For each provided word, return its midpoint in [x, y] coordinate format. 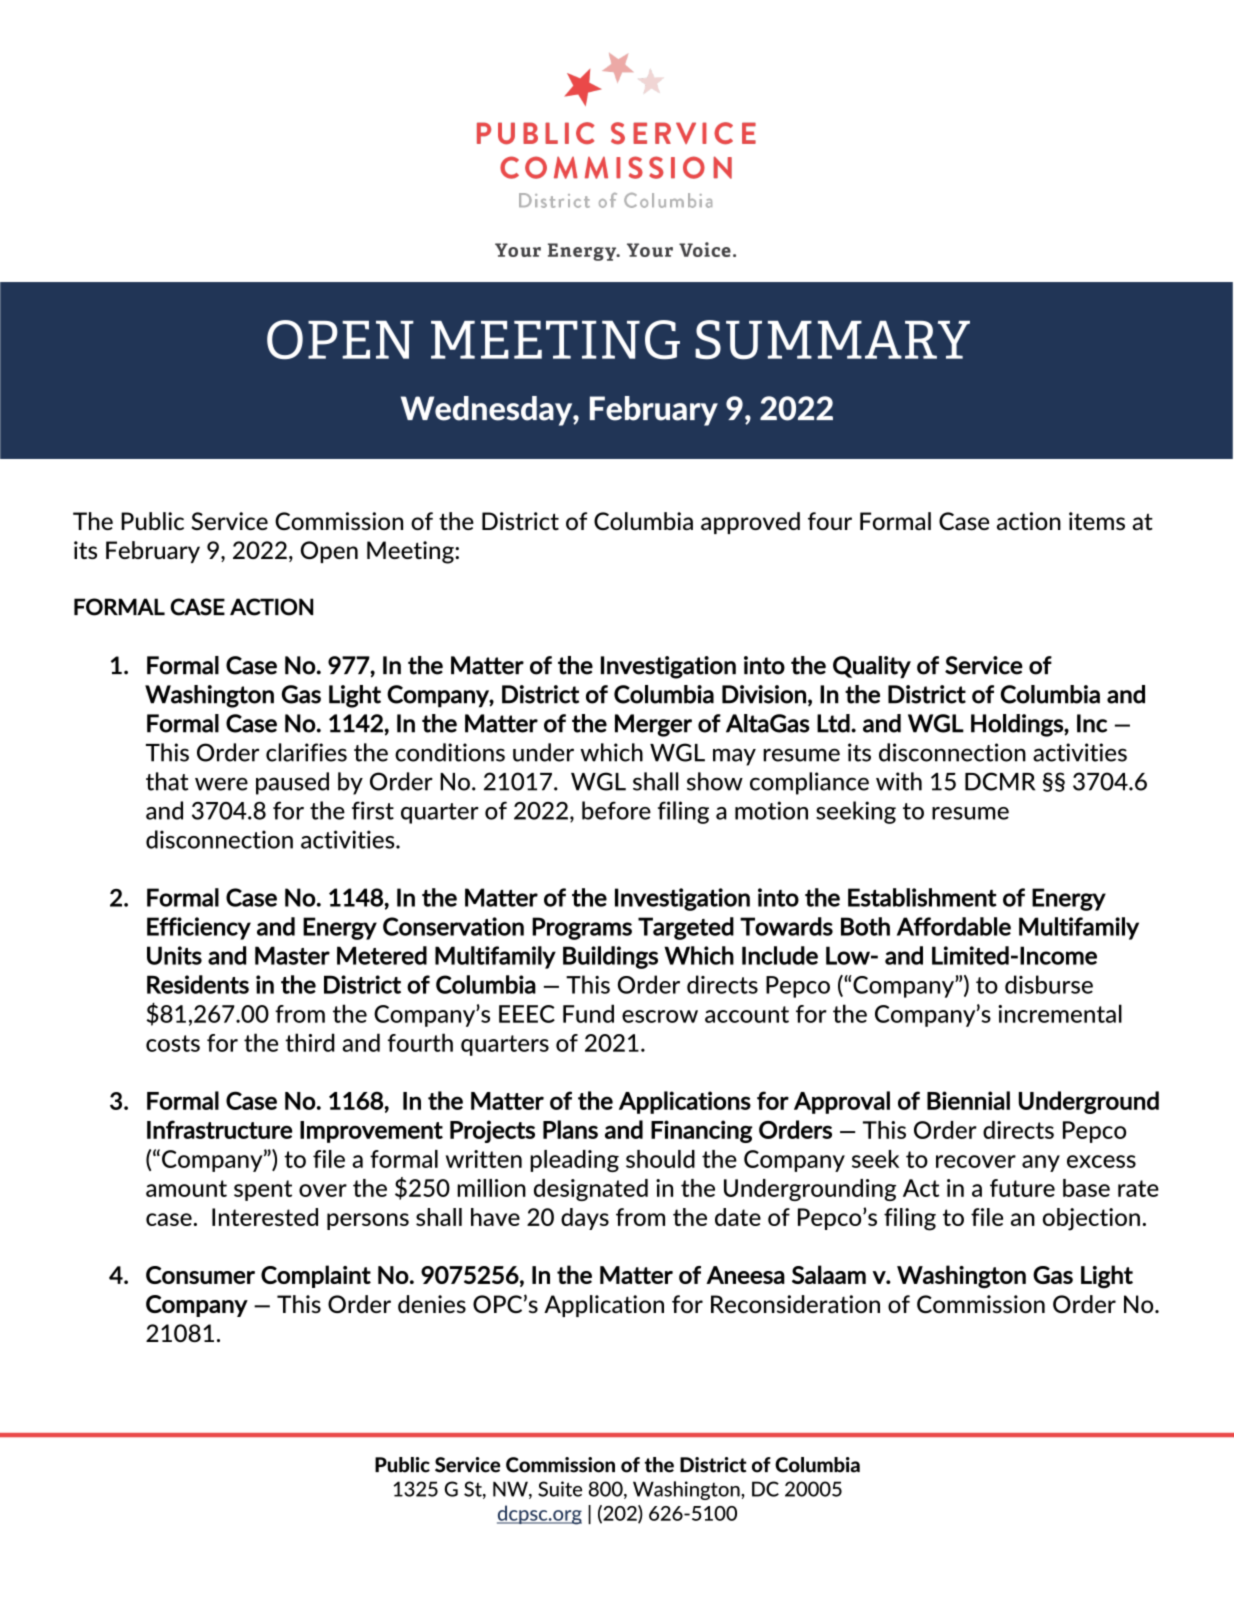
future [1022, 1188]
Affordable [954, 926]
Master [292, 955]
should [660, 1159]
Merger [653, 725]
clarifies [306, 752]
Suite [560, 1489]
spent [263, 1190]
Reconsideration [795, 1304]
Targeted [686, 928]
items [1097, 521]
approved [750, 523]
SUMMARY [832, 339]
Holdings [1018, 725]
